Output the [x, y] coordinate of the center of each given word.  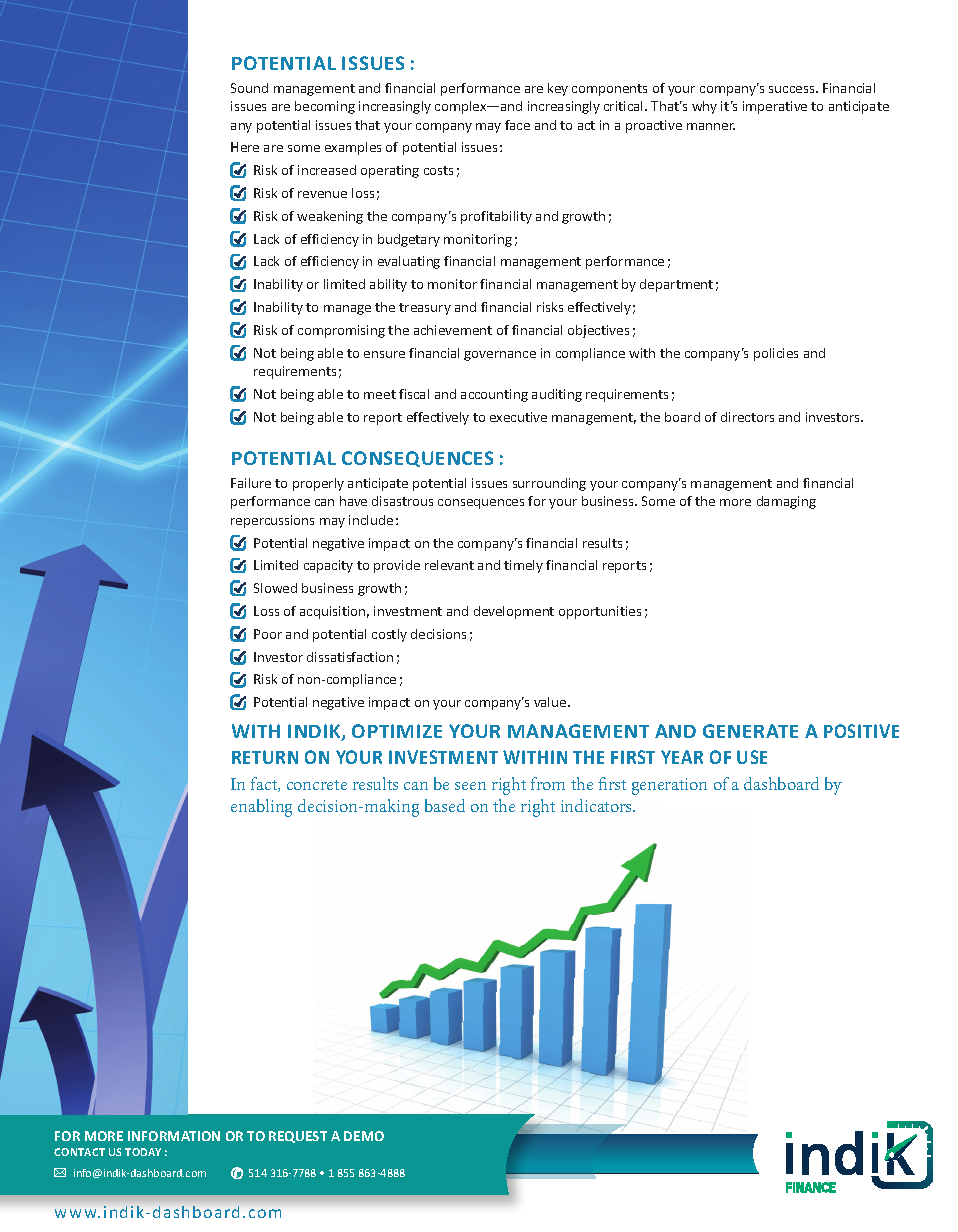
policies [776, 354]
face [517, 125]
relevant [449, 565]
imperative [775, 107]
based [445, 805]
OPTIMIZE [397, 731]
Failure [251, 483]
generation [669, 786]
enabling [261, 808]
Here [245, 147]
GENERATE [750, 731]
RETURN [265, 757]
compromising [341, 331]
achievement [453, 330]
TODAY [143, 1152]
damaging [786, 502]
